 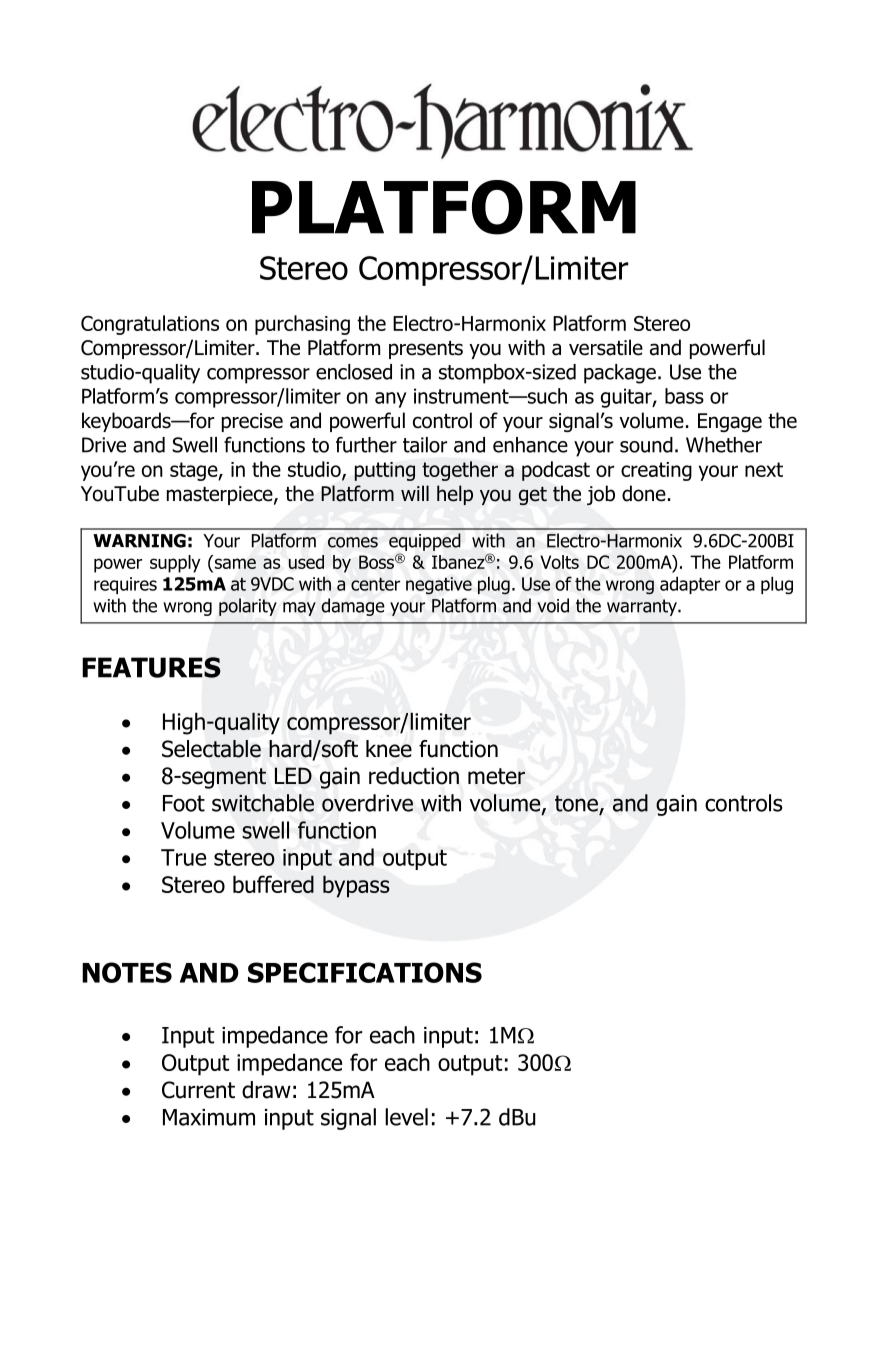 I want to click on bass, so click(x=684, y=396).
